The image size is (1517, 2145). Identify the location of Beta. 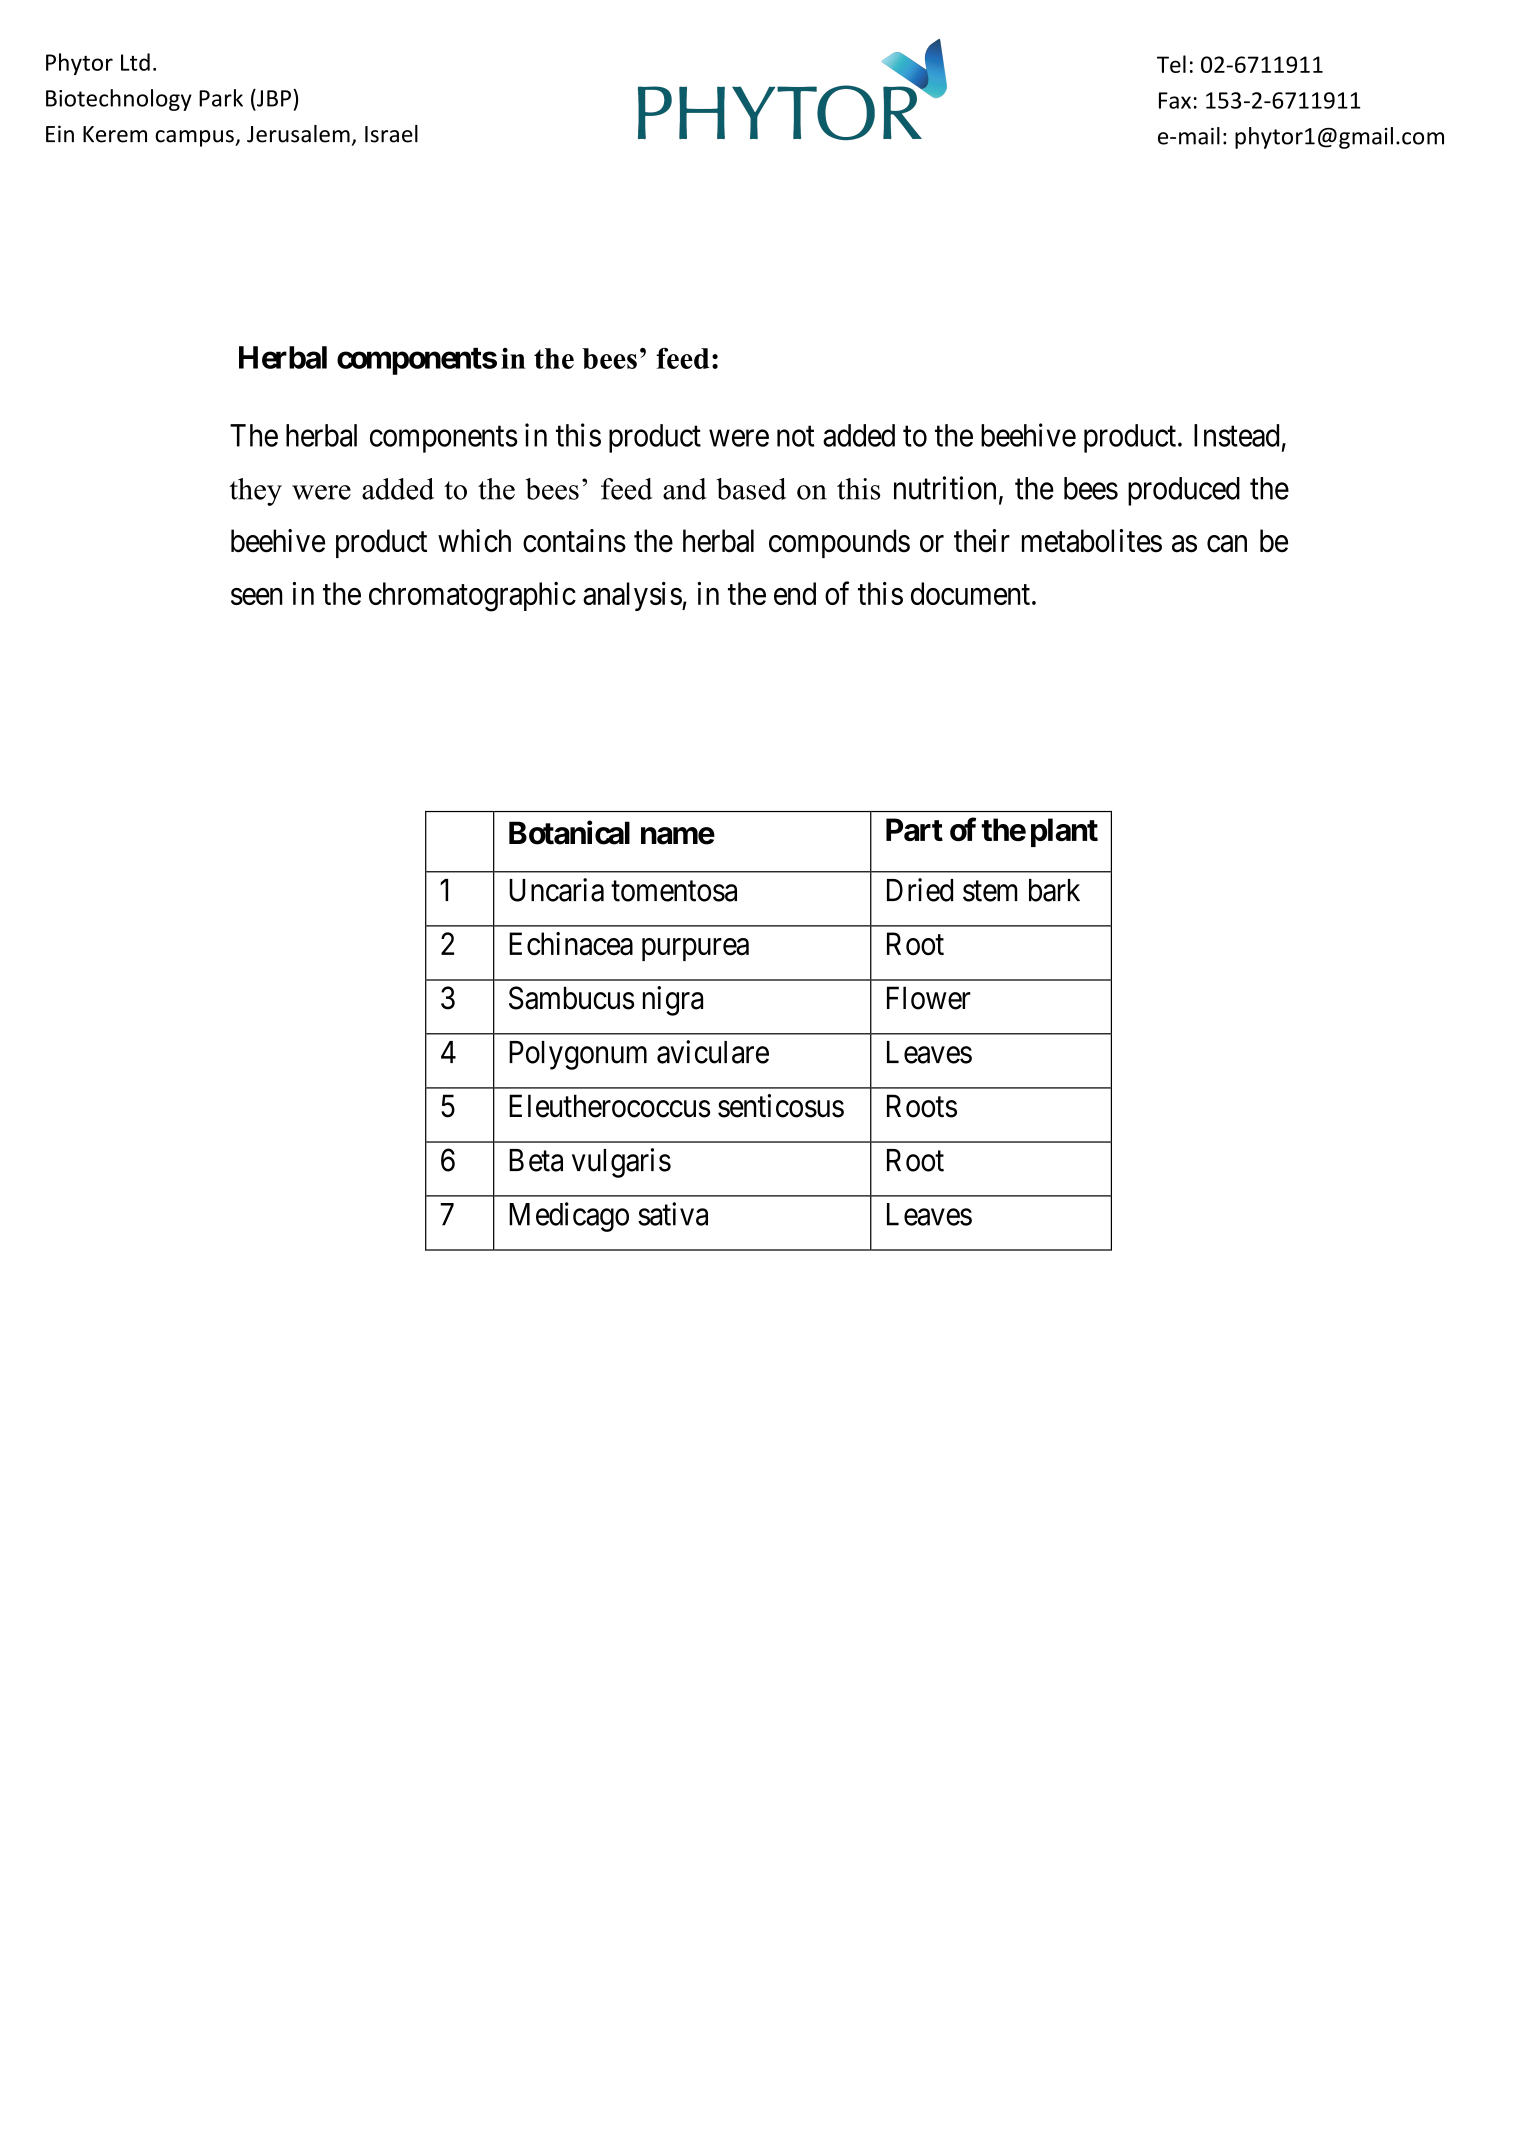
(536, 1160).
